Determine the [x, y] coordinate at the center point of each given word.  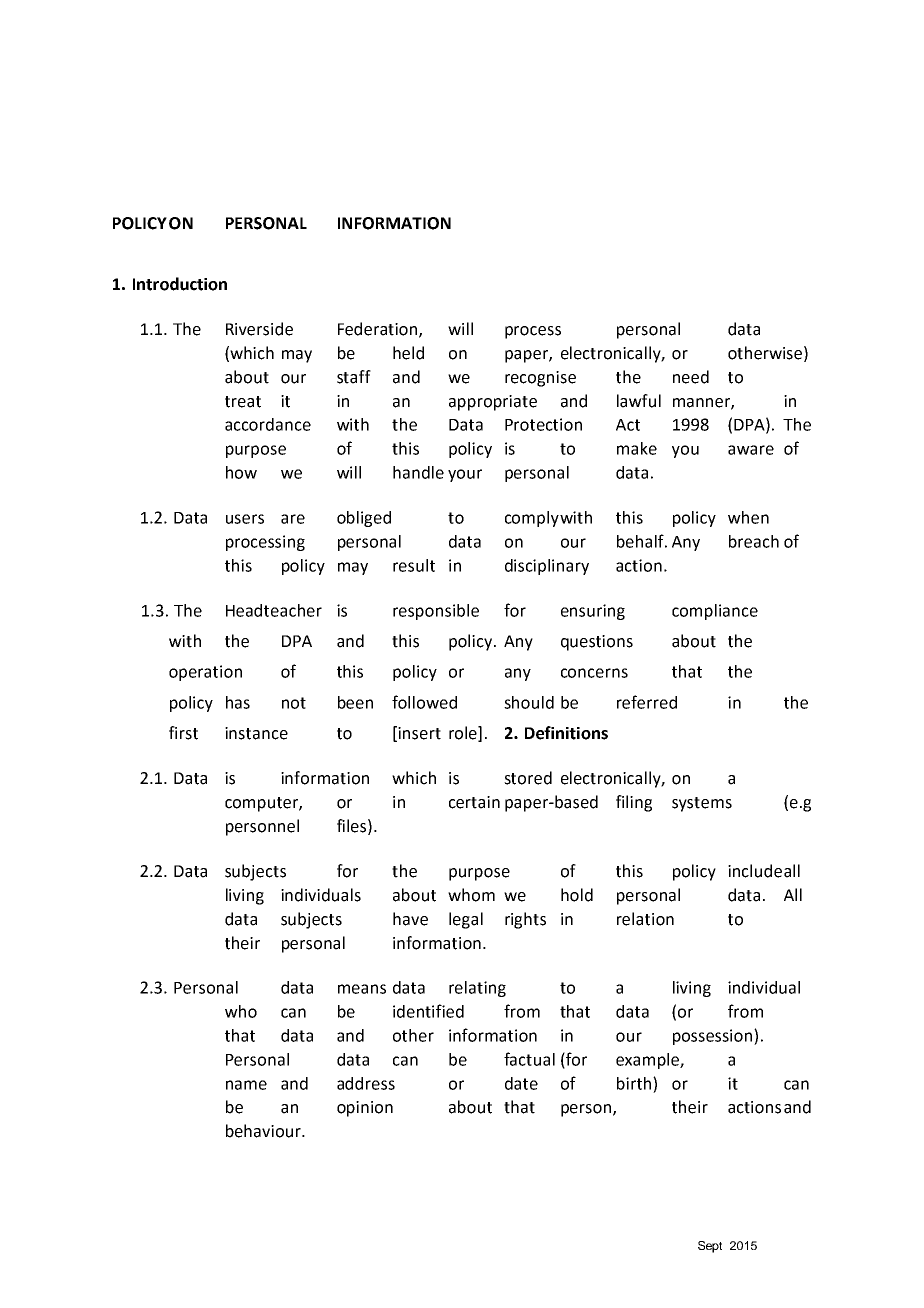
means [362, 989]
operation [205, 673]
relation [645, 919]
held [408, 353]
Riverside [259, 329]
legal [466, 920]
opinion [365, 1109]
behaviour [264, 1131]
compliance [715, 612]
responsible [436, 612]
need [691, 377]
